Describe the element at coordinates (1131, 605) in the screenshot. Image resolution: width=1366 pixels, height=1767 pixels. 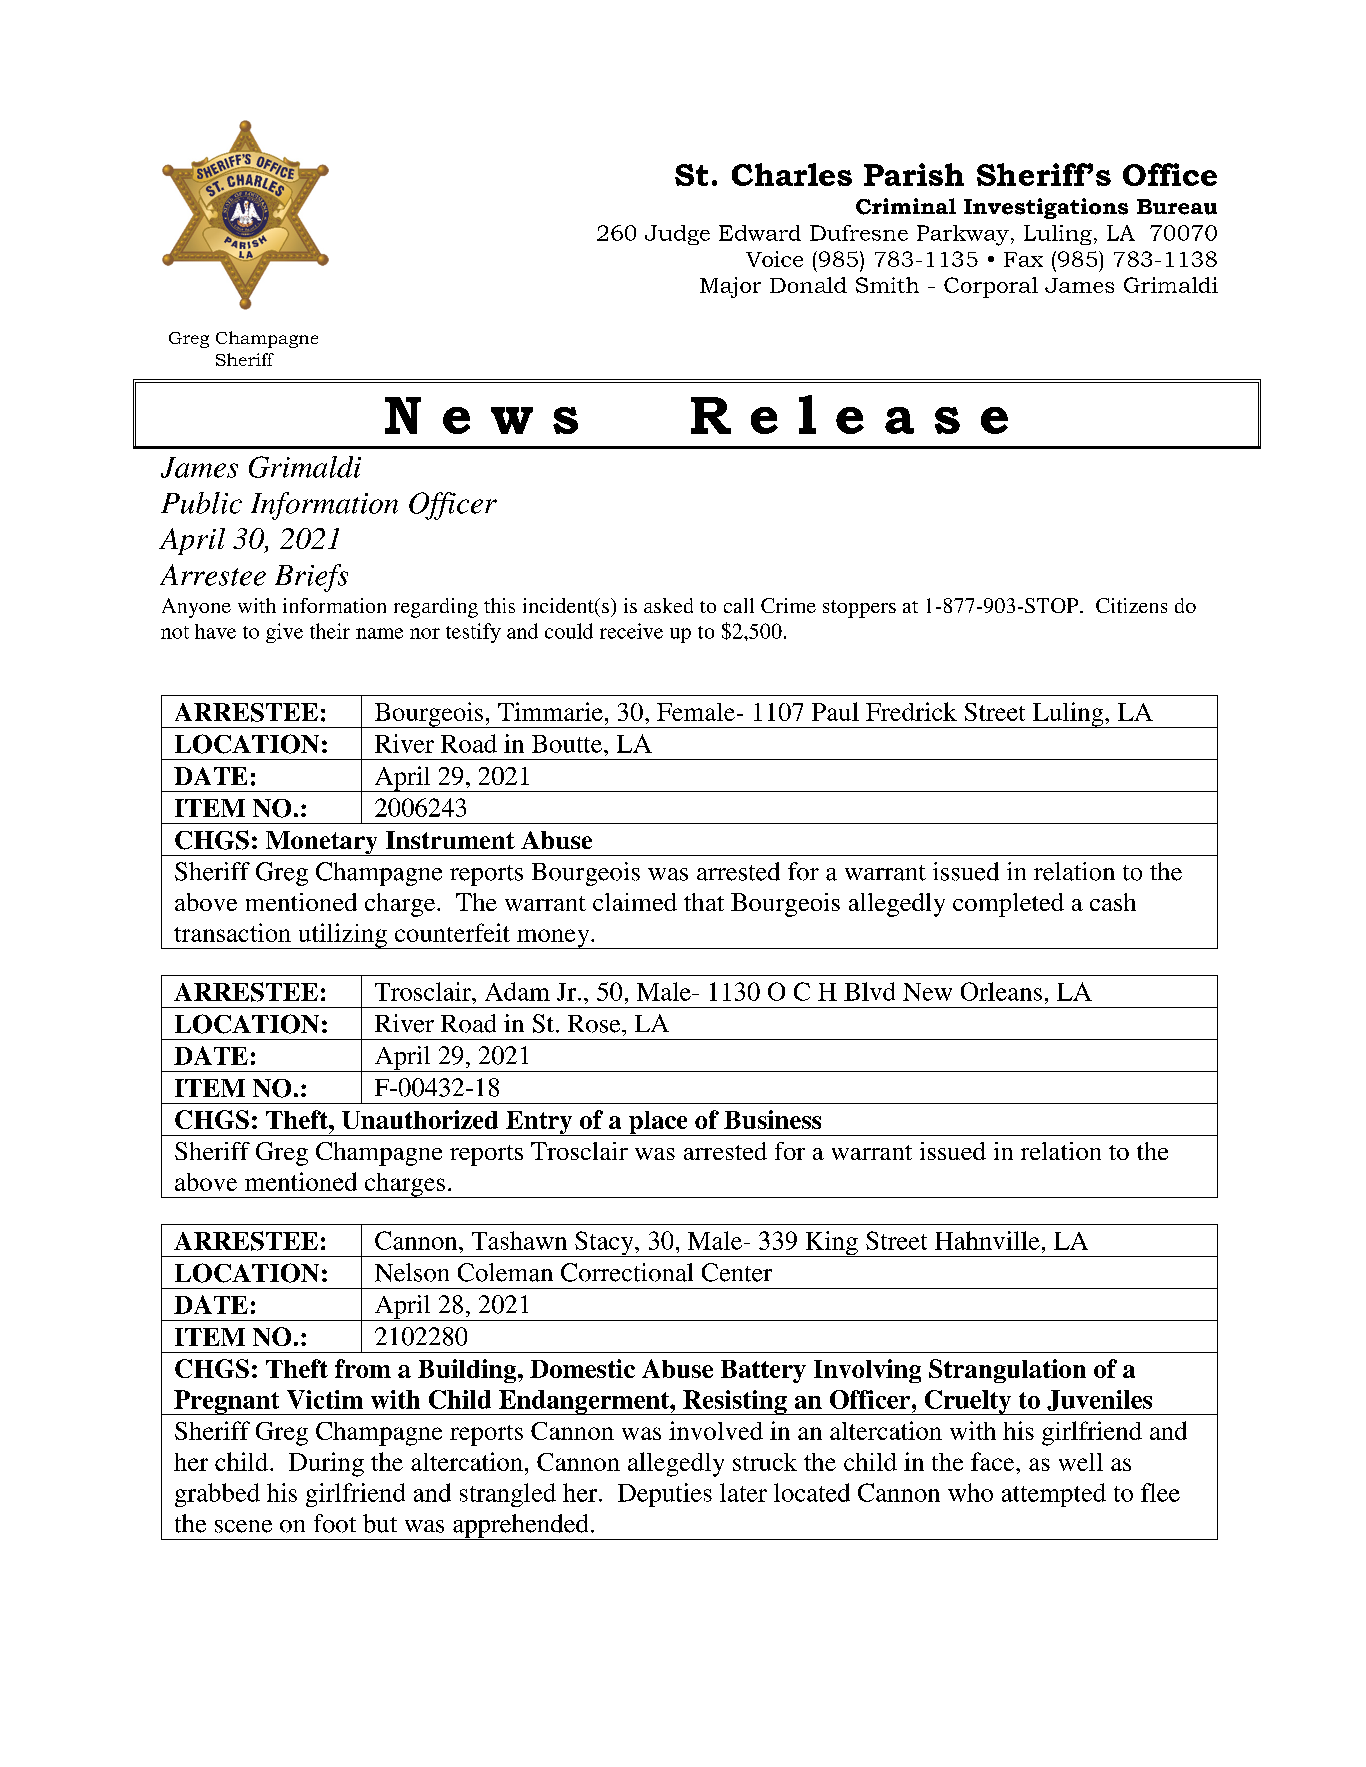
I see `Citizens` at that location.
